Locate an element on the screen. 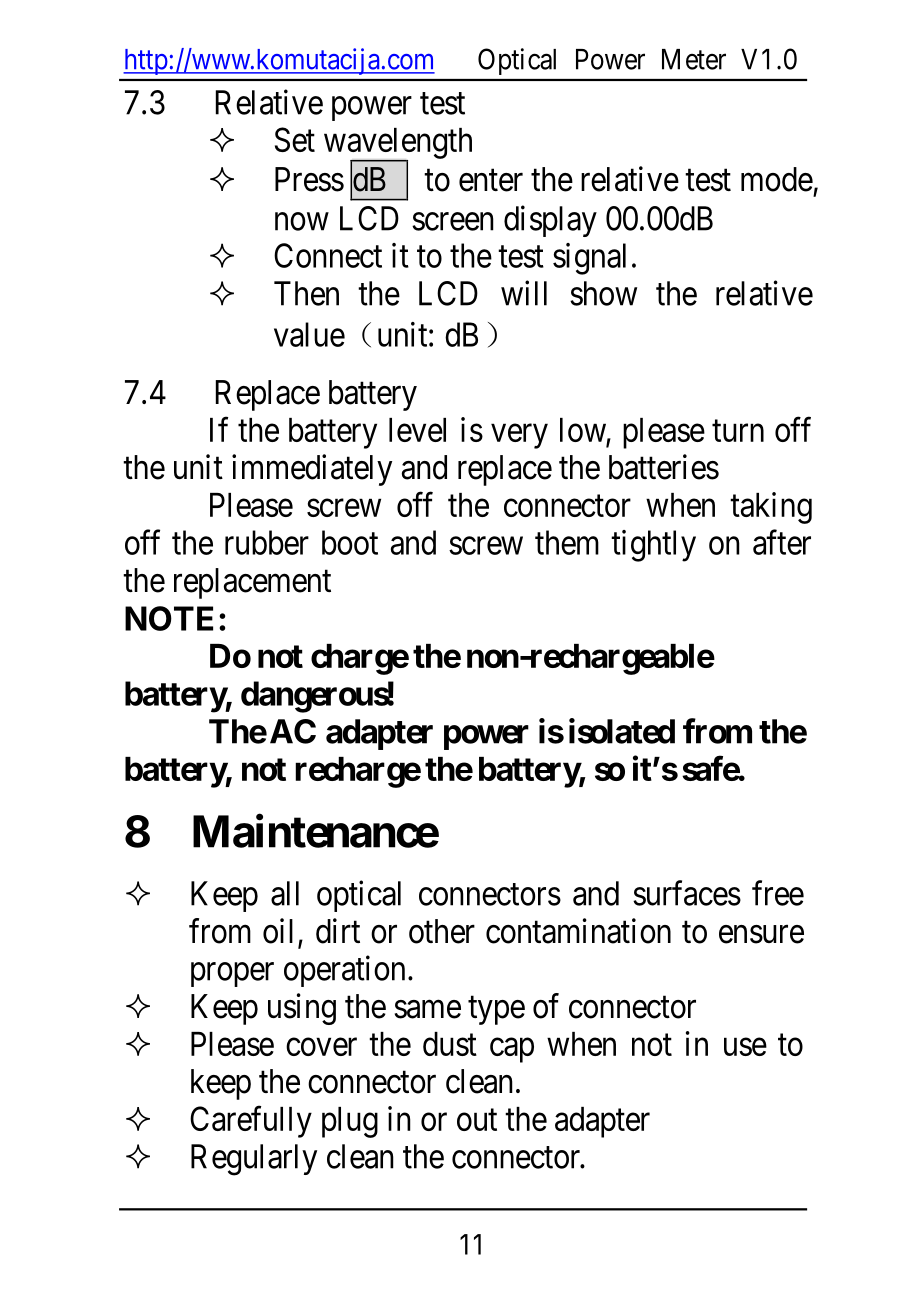 The width and height of the screenshot is (924, 1308). out is located at coordinates (477, 1120).
